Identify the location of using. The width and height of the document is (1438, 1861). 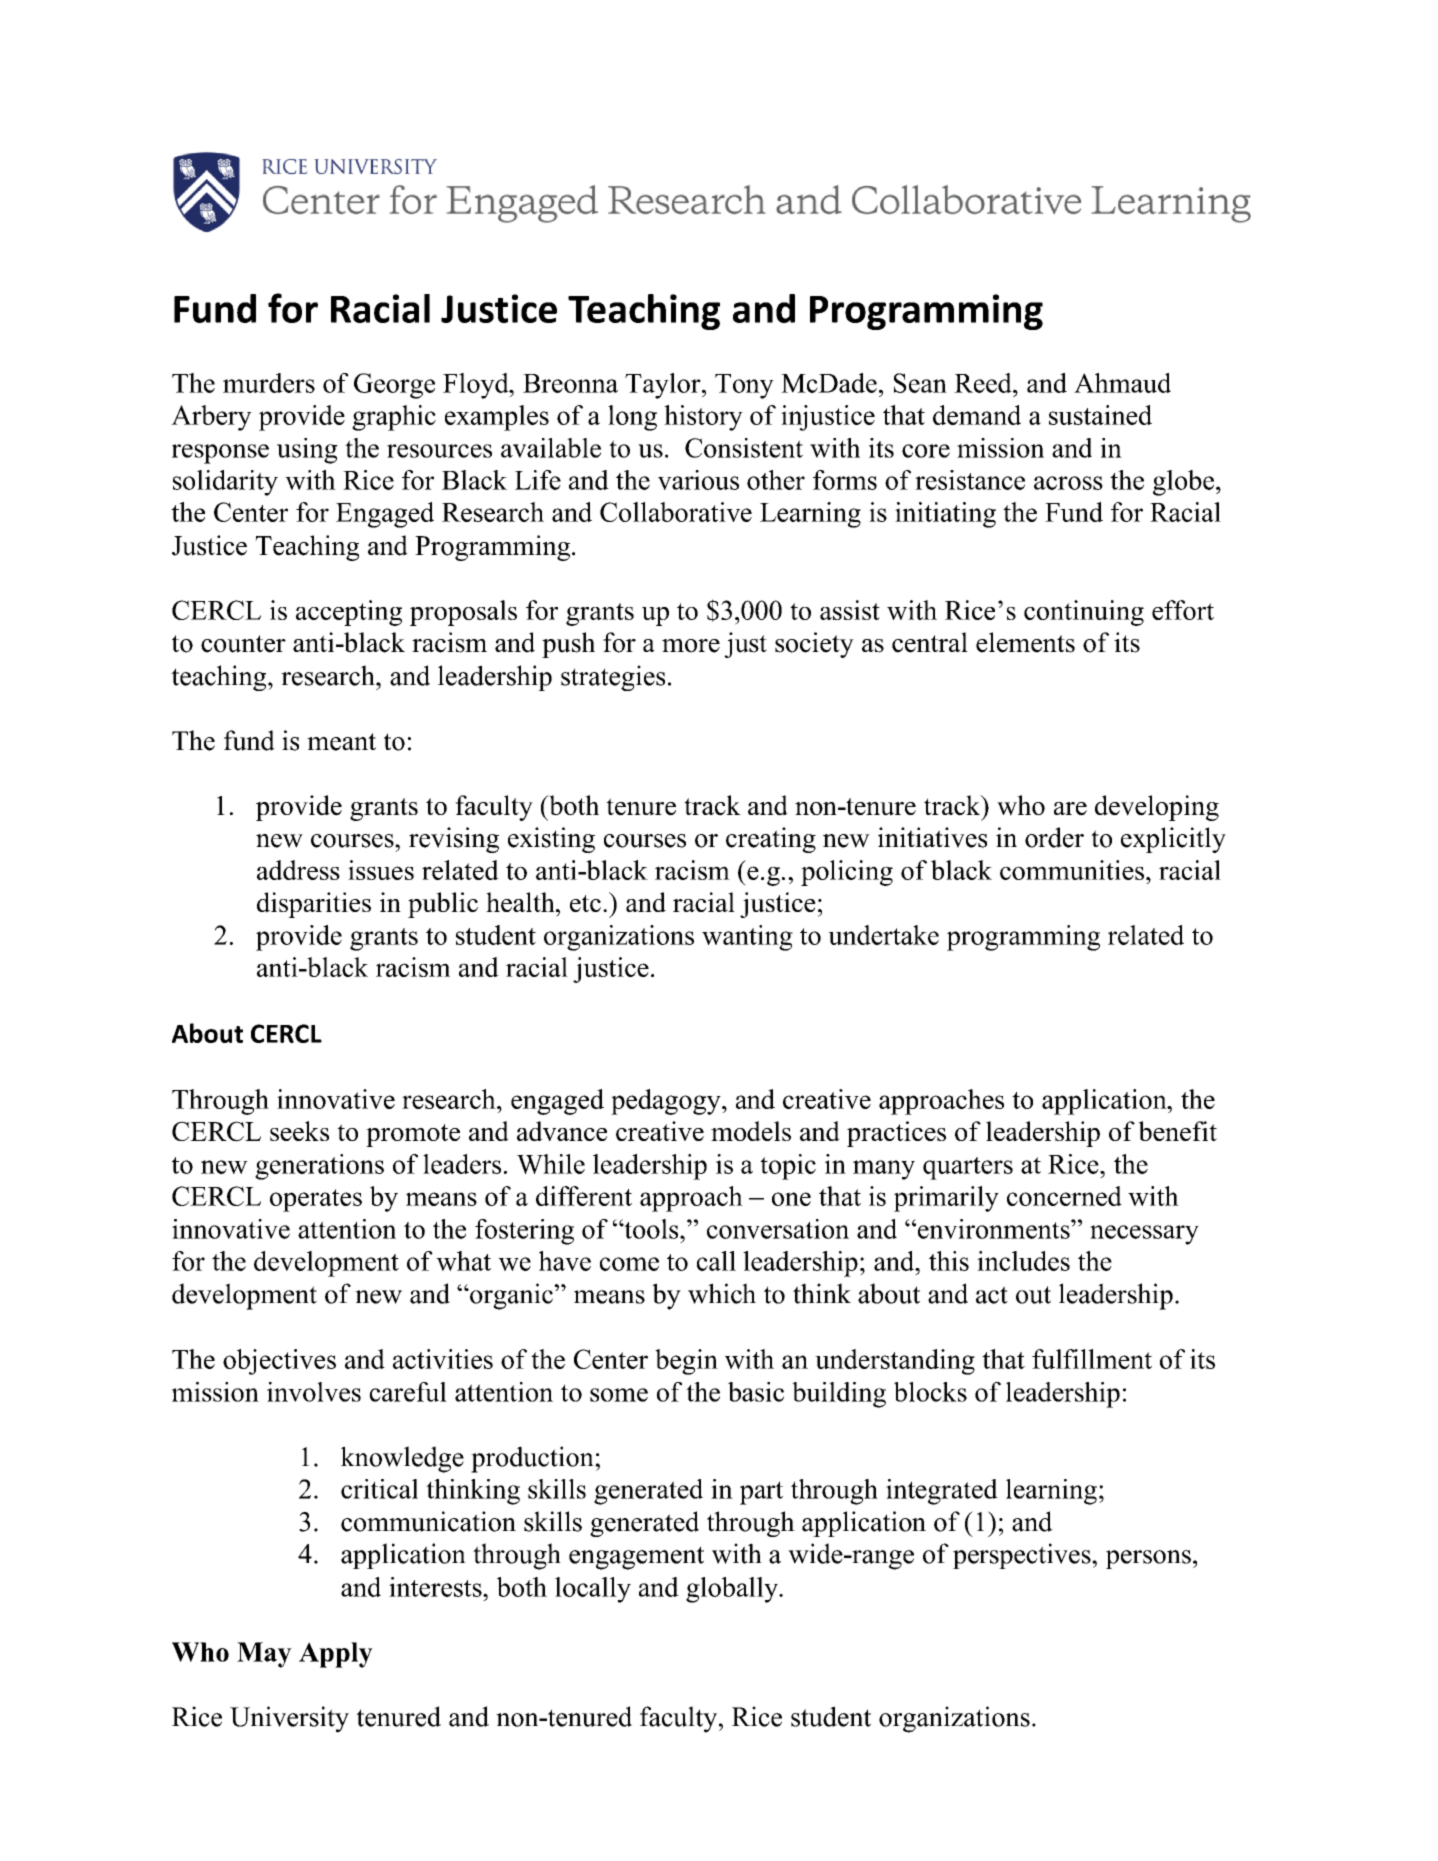
(307, 451).
